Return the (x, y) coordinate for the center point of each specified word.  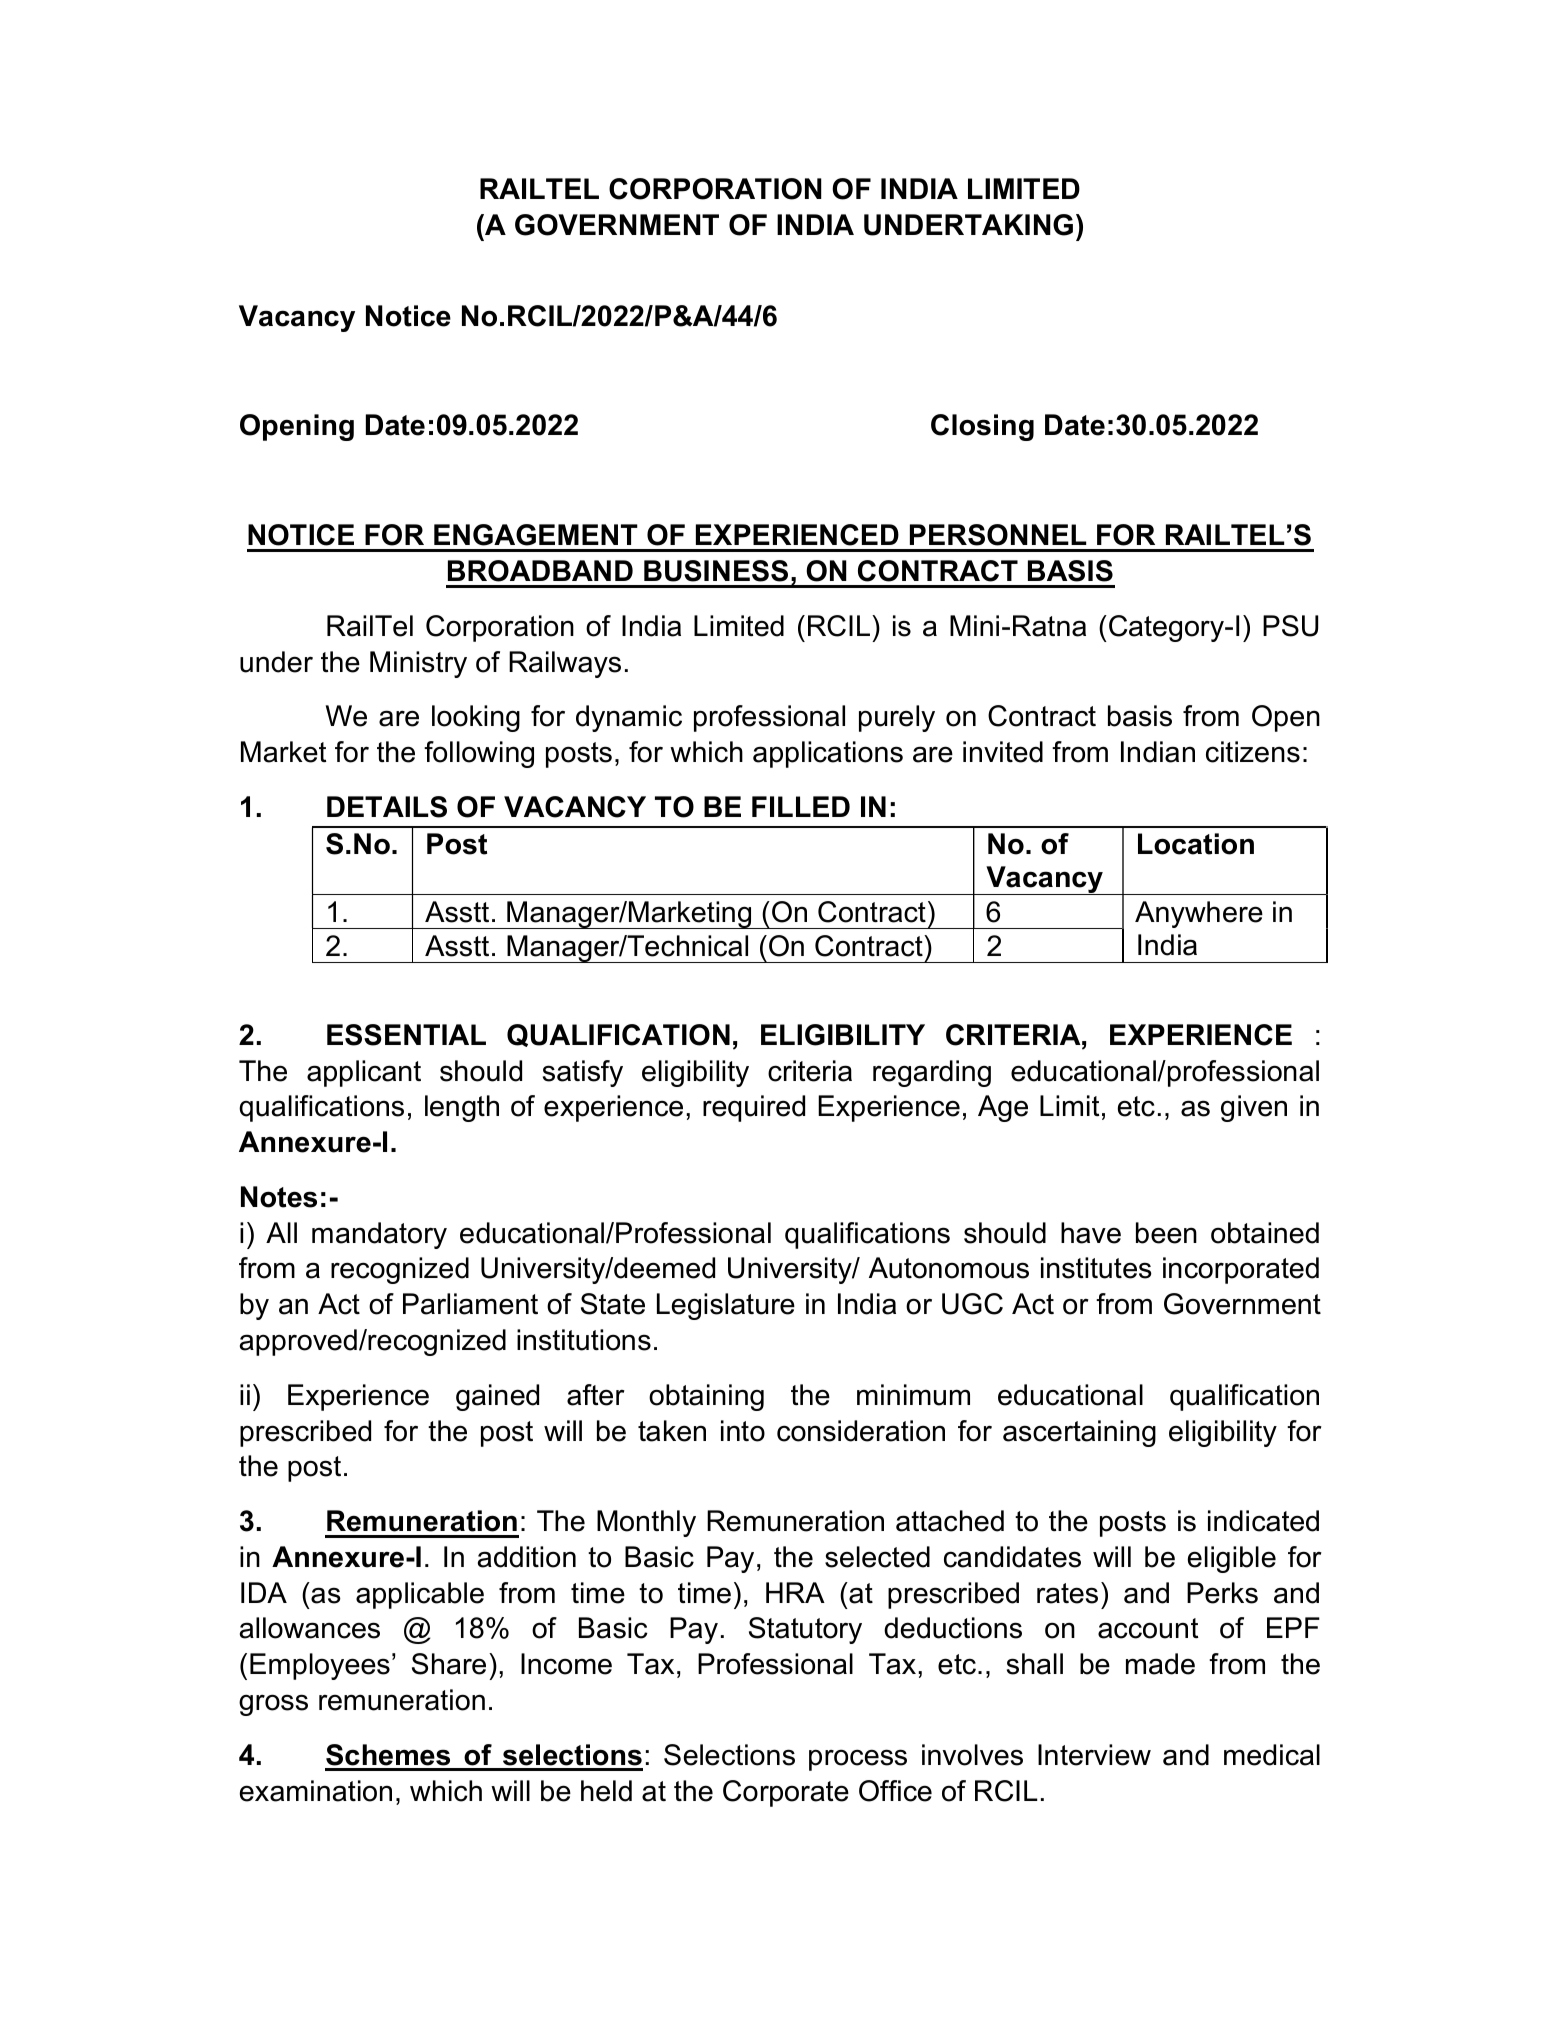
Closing (982, 427)
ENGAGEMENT (536, 535)
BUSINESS (716, 571)
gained (497, 1397)
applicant (364, 1073)
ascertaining (1079, 1433)
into (743, 1431)
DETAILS (387, 807)
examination (316, 1791)
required (754, 1108)
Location (1196, 844)
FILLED (801, 806)
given (1254, 1108)
